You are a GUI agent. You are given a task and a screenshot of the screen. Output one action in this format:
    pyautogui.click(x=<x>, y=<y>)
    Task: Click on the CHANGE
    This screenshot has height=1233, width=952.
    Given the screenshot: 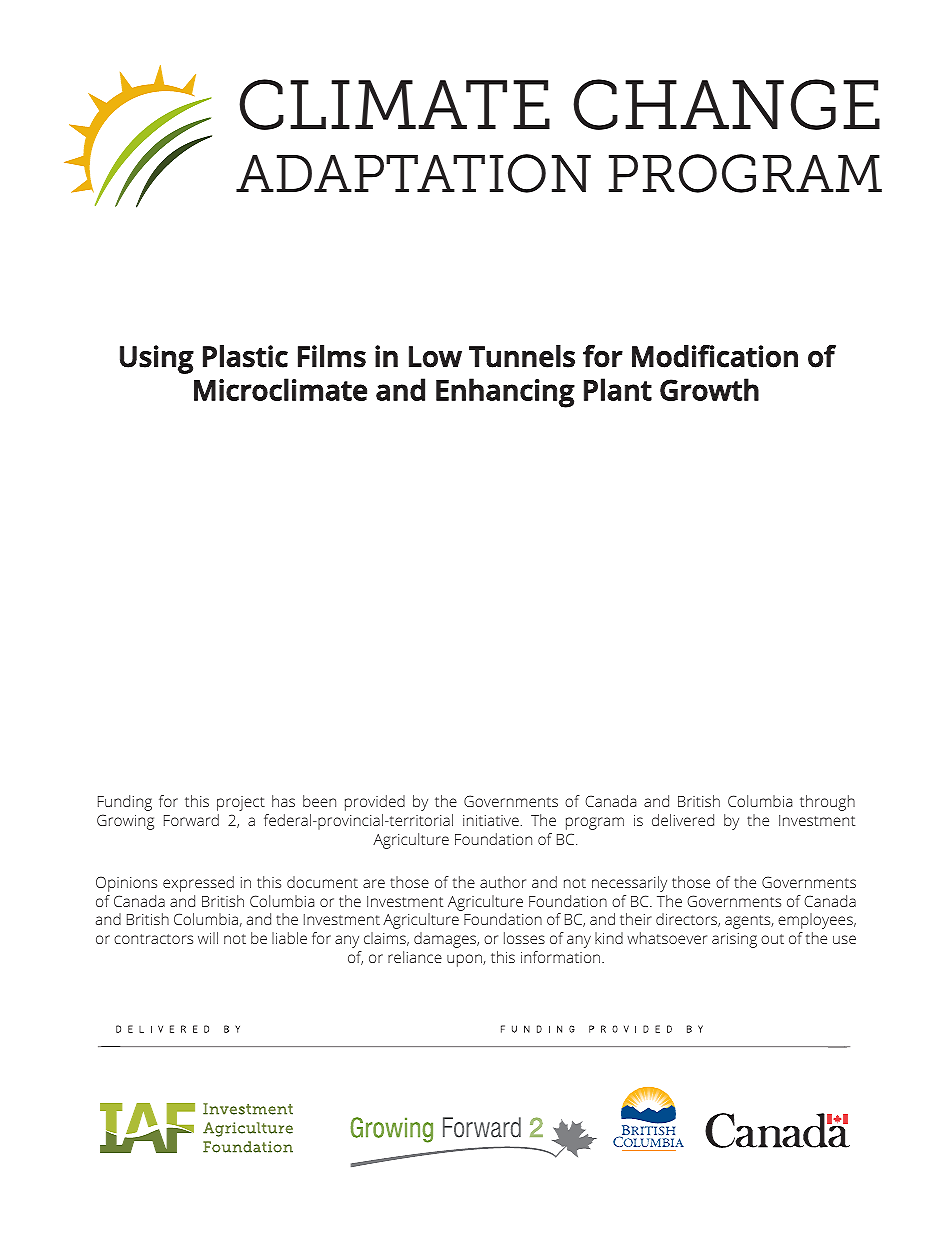 What is the action you would take?
    pyautogui.click(x=726, y=104)
